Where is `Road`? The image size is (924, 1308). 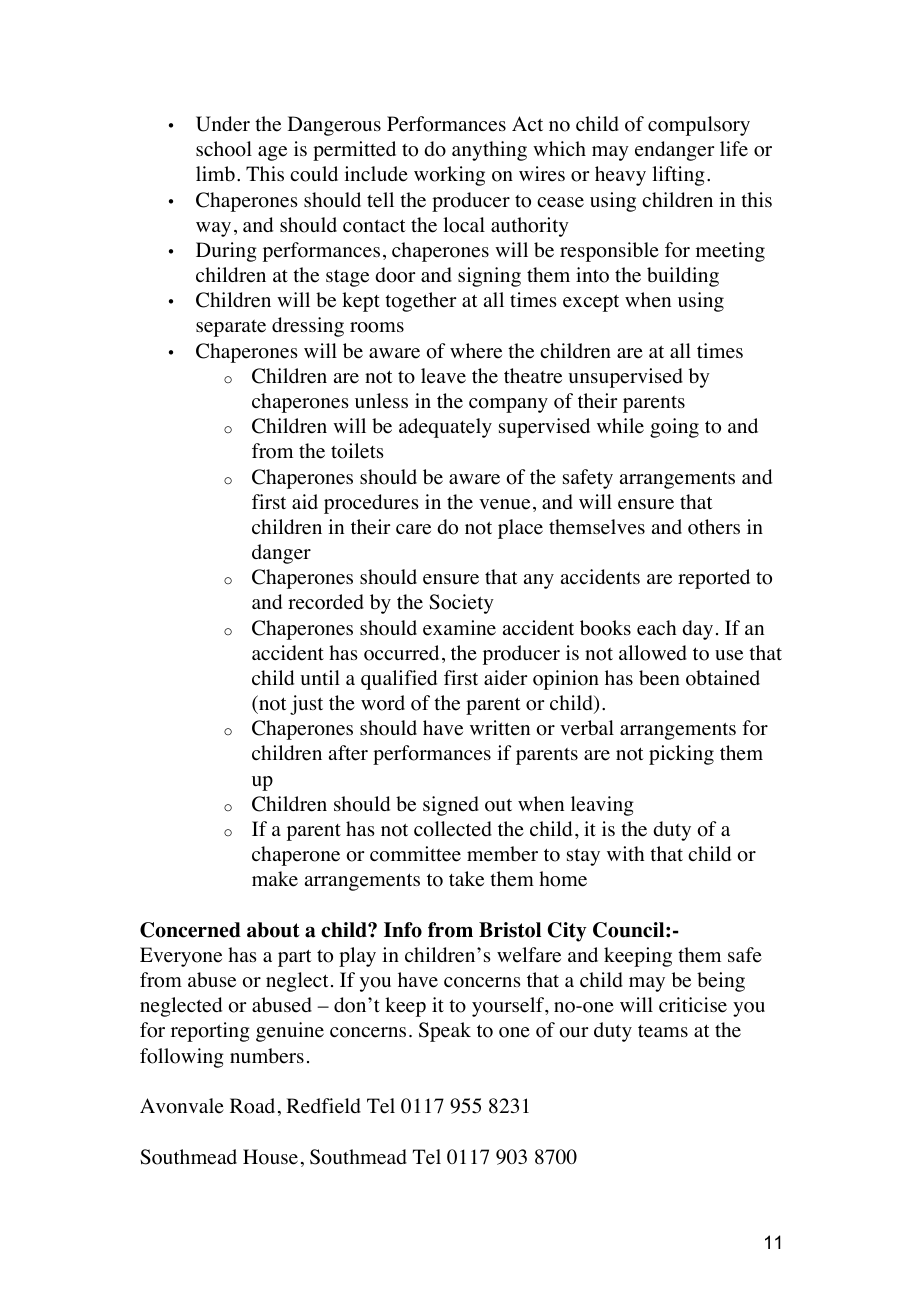 Road is located at coordinates (252, 1106).
